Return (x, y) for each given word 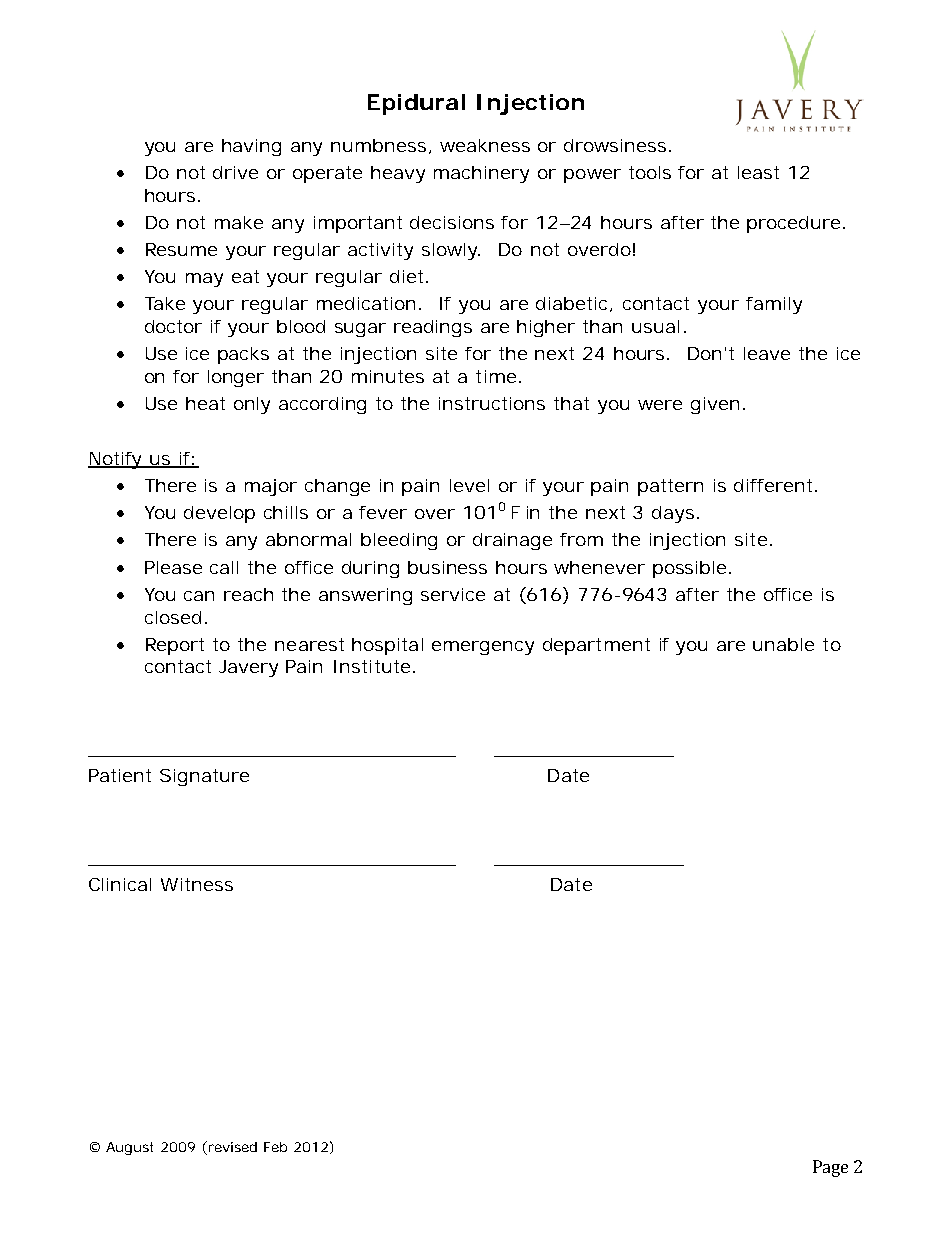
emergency (483, 648)
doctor (173, 326)
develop (219, 514)
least (758, 172)
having (251, 147)
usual (655, 326)
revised (231, 1148)
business (447, 567)
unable (783, 644)
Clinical (120, 884)
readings (433, 328)
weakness (485, 145)
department (596, 646)
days (675, 514)
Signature (204, 777)
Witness (197, 884)
